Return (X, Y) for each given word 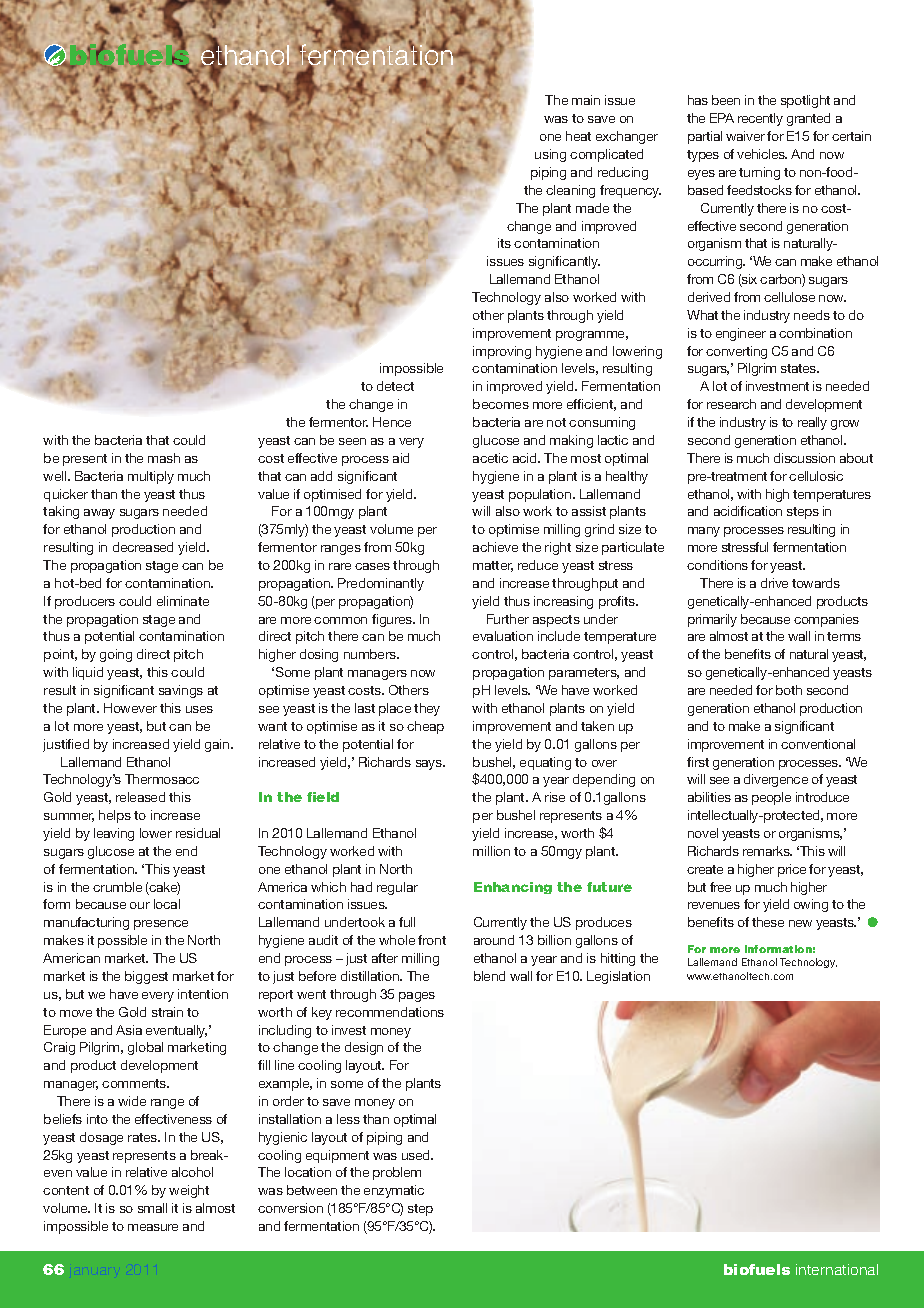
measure (153, 1227)
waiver (745, 136)
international (837, 1269)
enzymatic (394, 1191)
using (550, 155)
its (504, 243)
